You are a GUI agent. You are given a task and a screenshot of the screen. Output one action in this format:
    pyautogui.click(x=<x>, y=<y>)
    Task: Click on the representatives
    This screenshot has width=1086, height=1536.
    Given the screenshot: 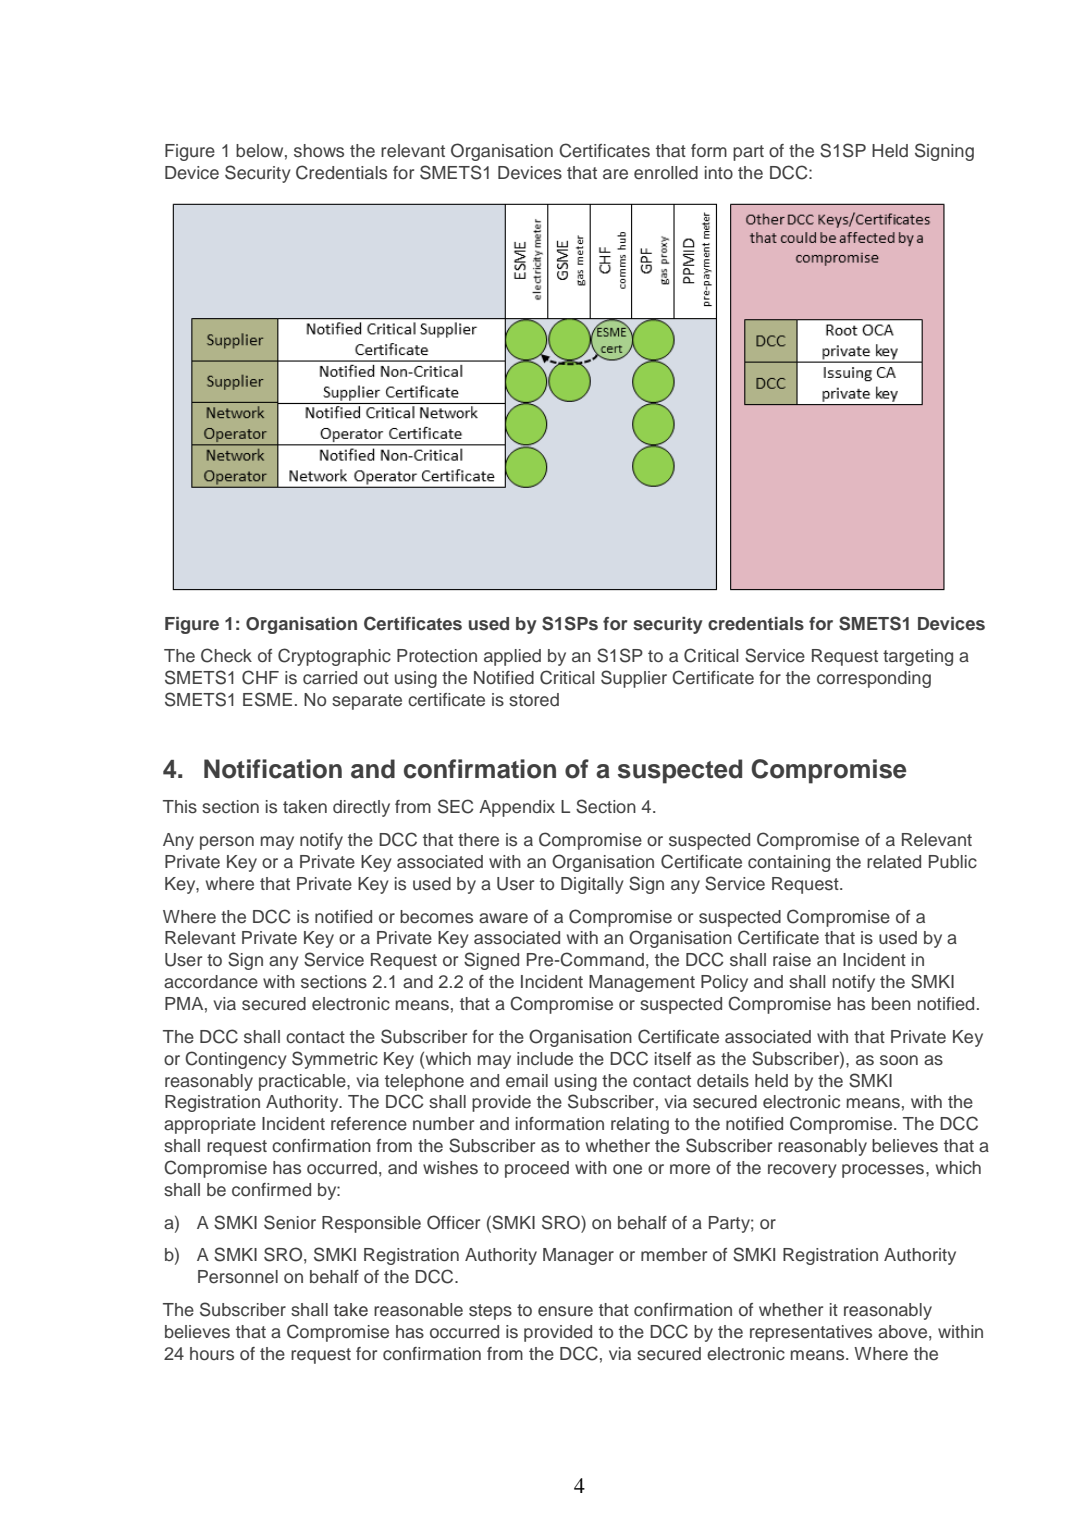 What is the action you would take?
    pyautogui.click(x=811, y=1333)
